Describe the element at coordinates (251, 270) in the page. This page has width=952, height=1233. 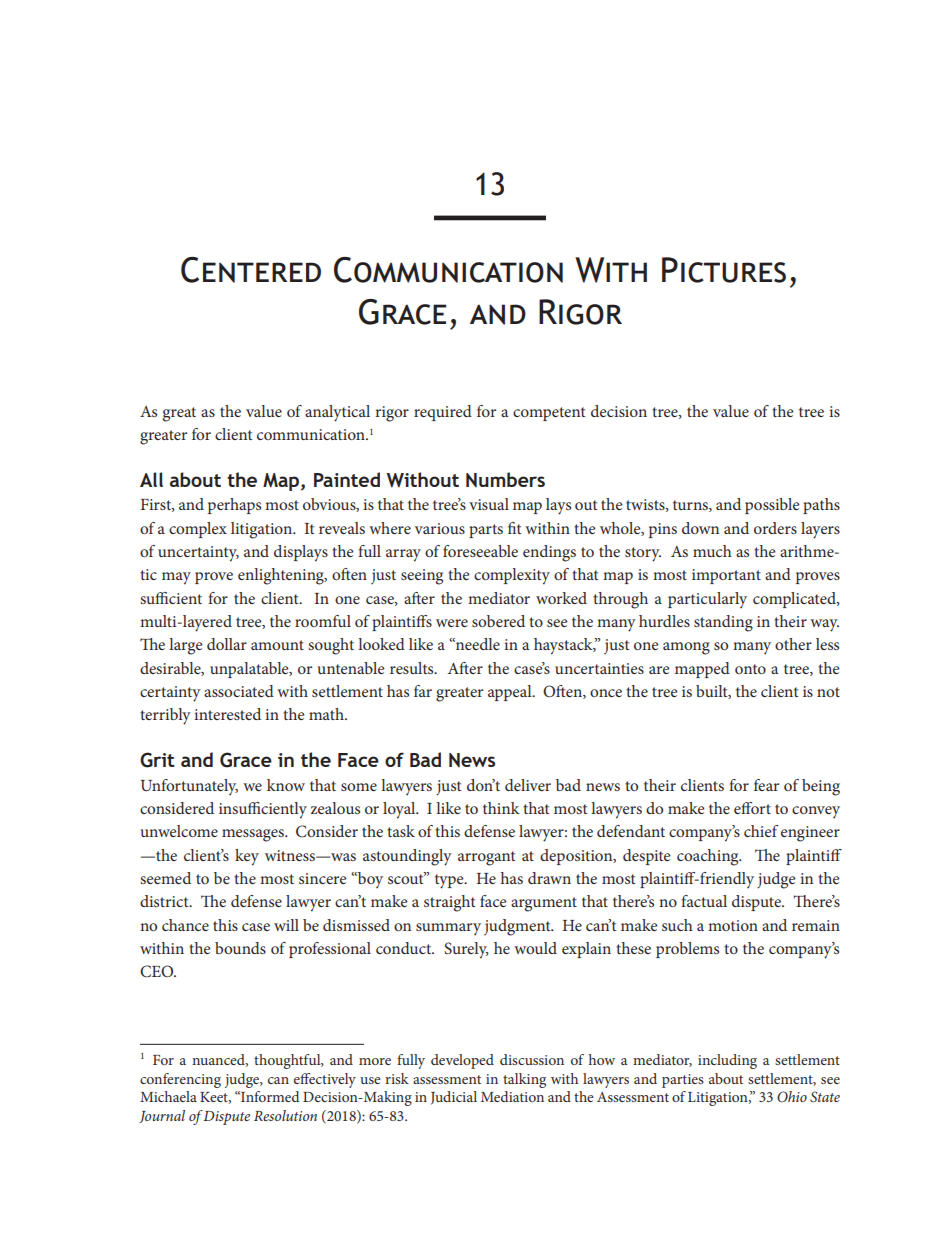
I see `Centered` at that location.
